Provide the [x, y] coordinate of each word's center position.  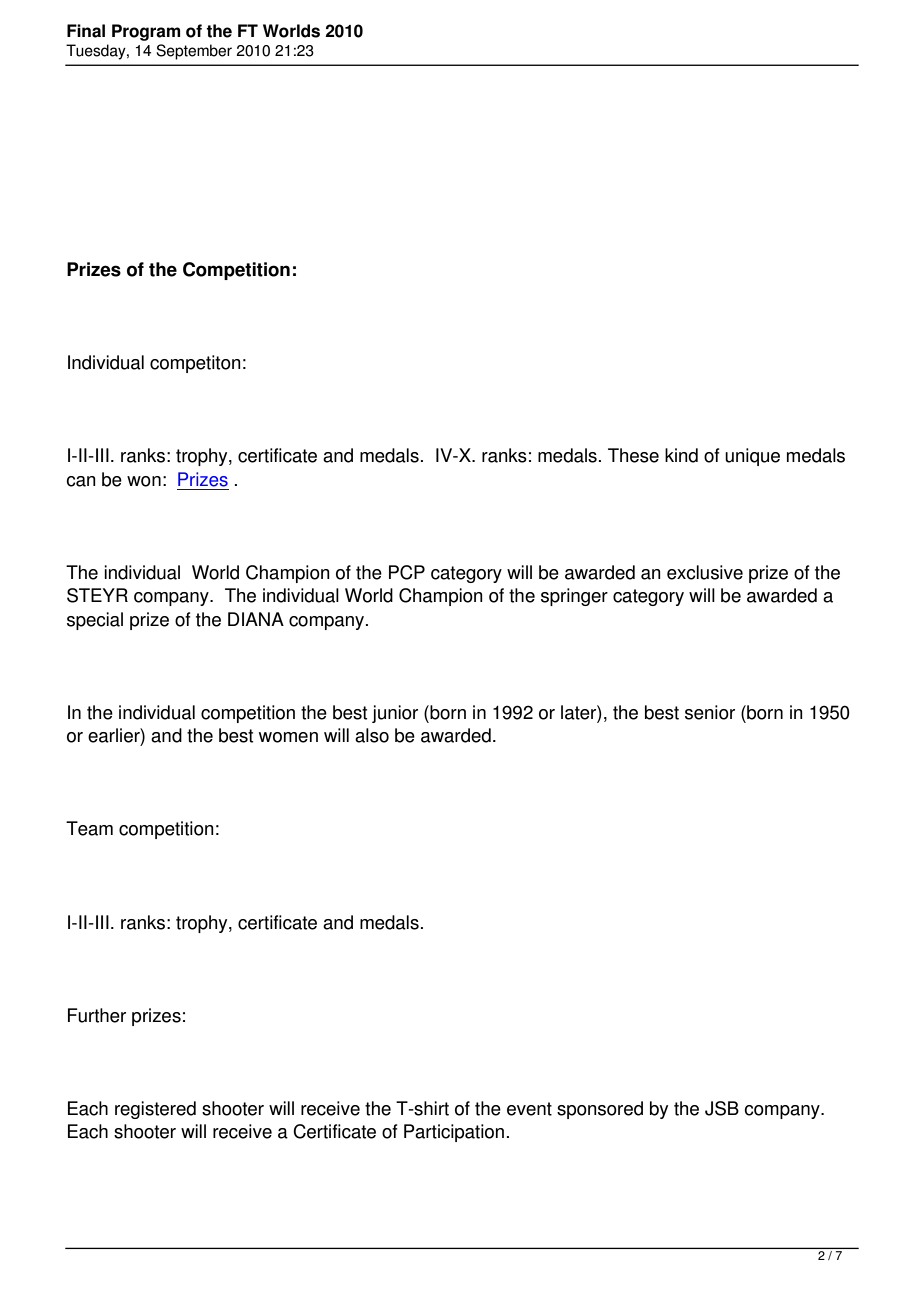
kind [681, 455]
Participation [454, 1133]
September [194, 52]
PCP [407, 572]
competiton [195, 364]
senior [710, 712]
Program [146, 32]
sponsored [600, 1110]
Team [89, 828]
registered [155, 1110]
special [95, 621]
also [372, 735]
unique [752, 457]
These [633, 455]
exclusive [705, 572]
